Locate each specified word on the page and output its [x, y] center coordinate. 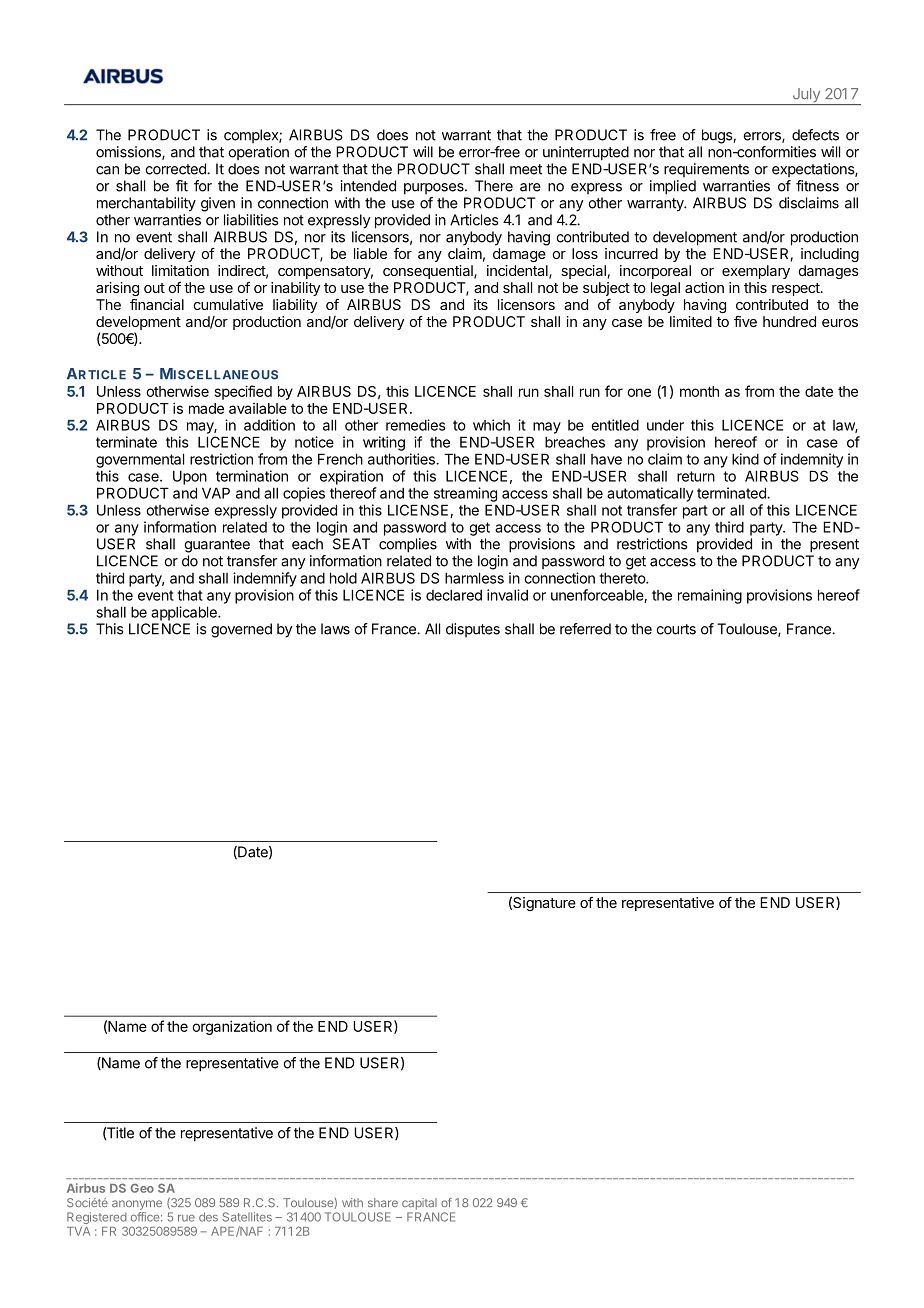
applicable [185, 613]
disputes [473, 630]
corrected [176, 169]
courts [676, 629]
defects [815, 135]
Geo [142, 1188]
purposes [435, 189]
